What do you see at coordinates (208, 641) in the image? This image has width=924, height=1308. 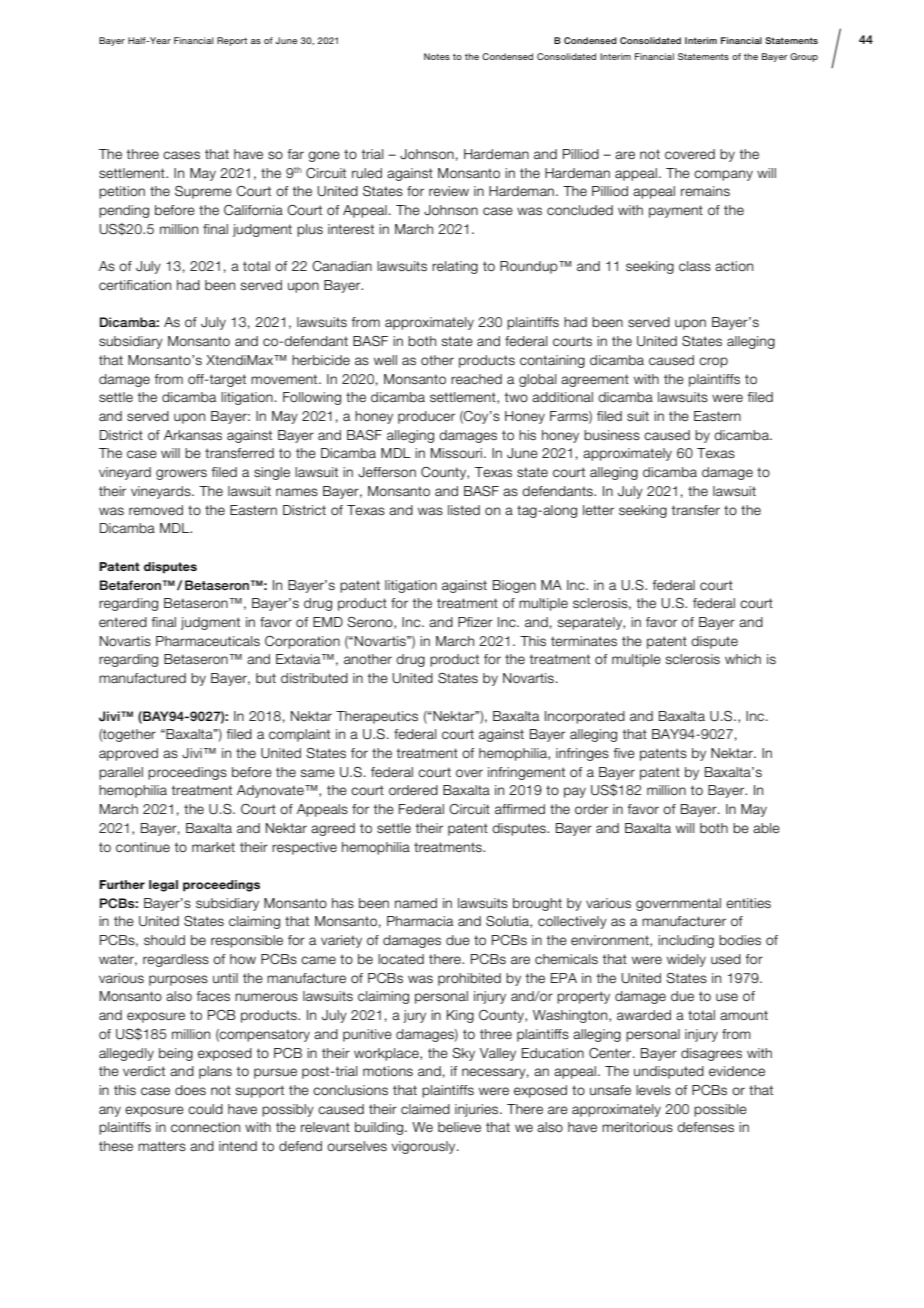 I see `Pharmaceuticals` at bounding box center [208, 641].
